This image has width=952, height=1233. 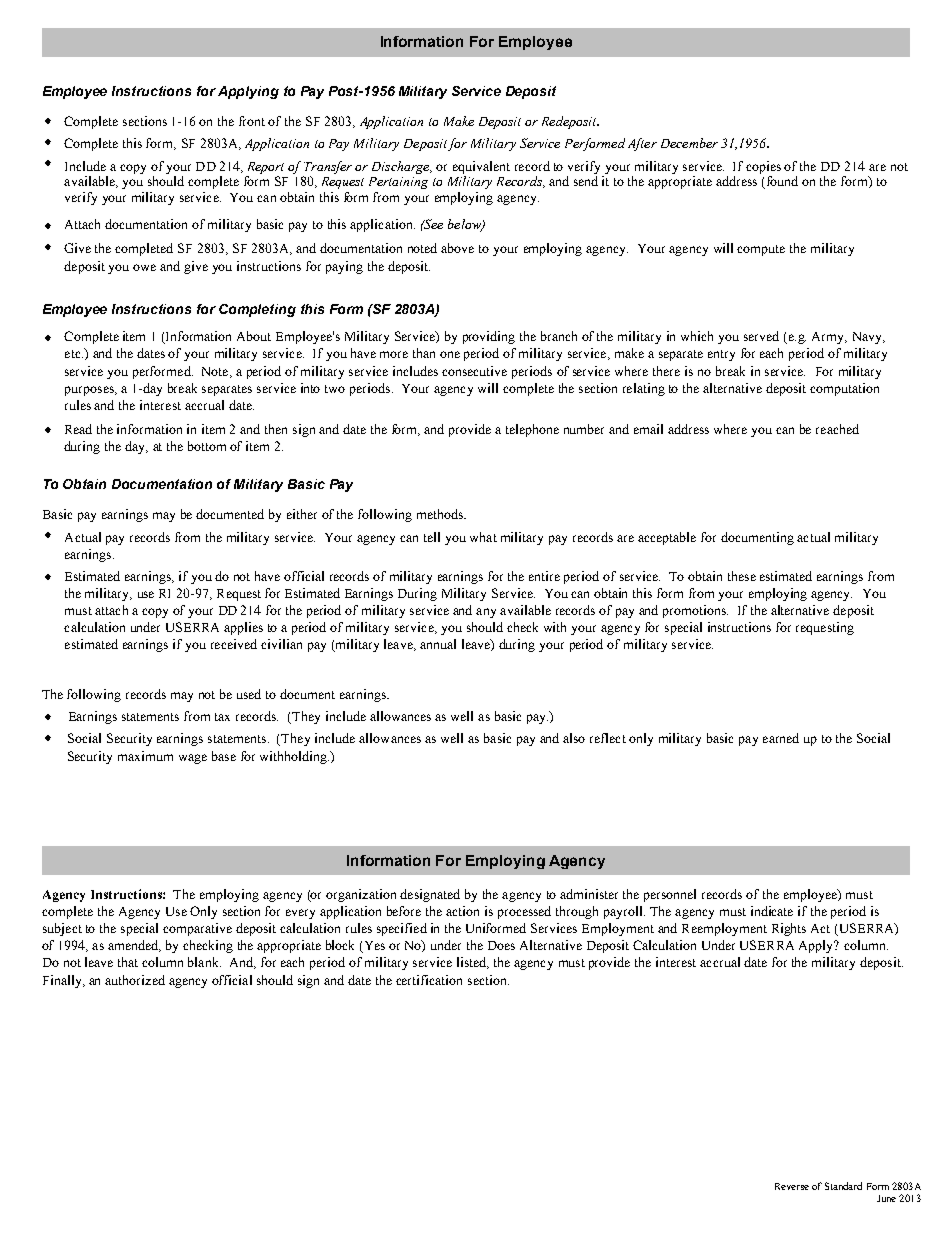 I want to click on certification, so click(x=429, y=980).
